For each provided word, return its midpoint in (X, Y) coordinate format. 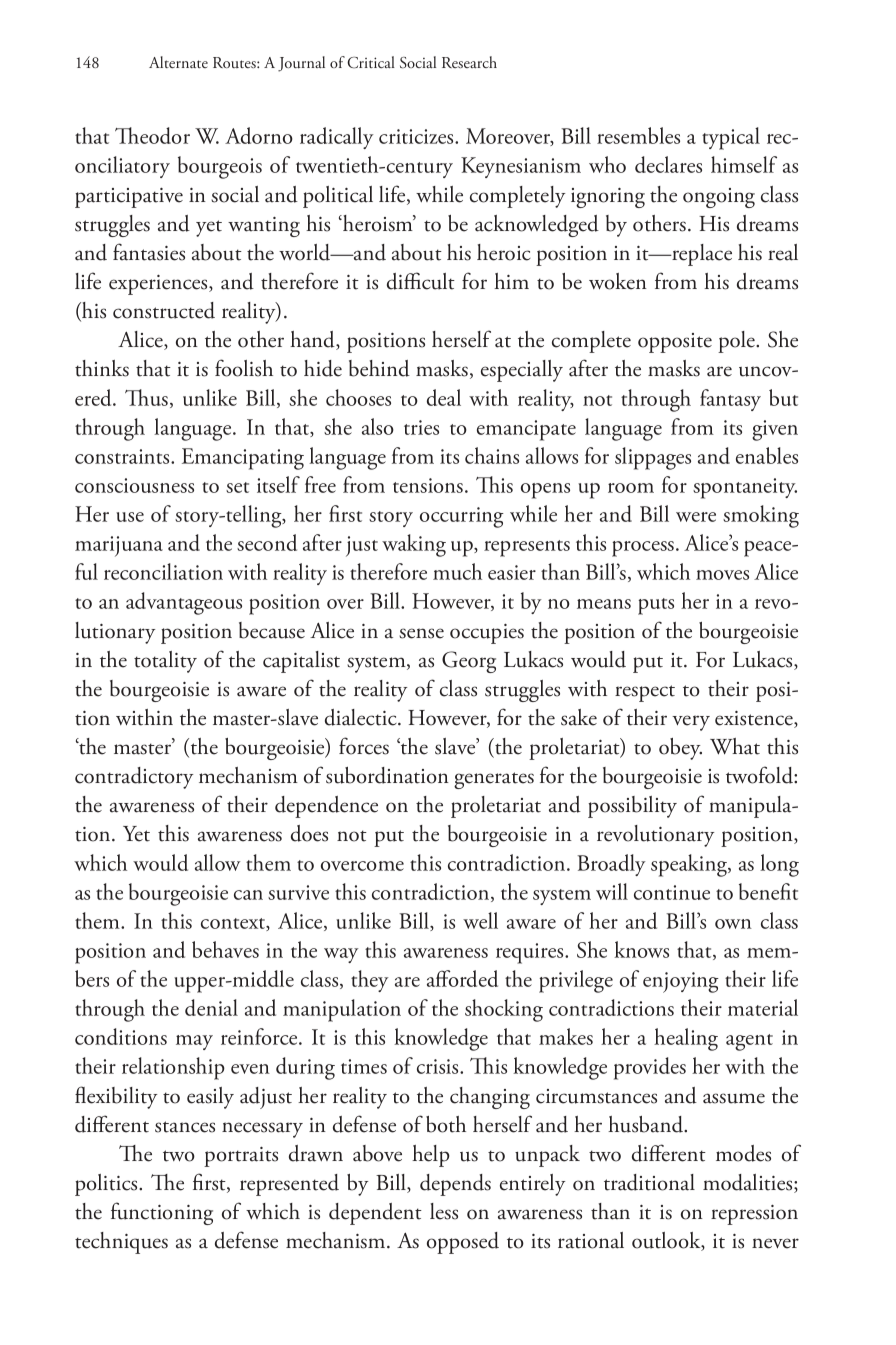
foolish (244, 368)
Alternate (178, 62)
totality (165, 662)
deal (444, 397)
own (733, 924)
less (444, 1211)
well (480, 920)
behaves (225, 949)
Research (469, 62)
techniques (121, 1243)
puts (656, 606)
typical (731, 138)
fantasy (730, 400)
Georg (469, 662)
